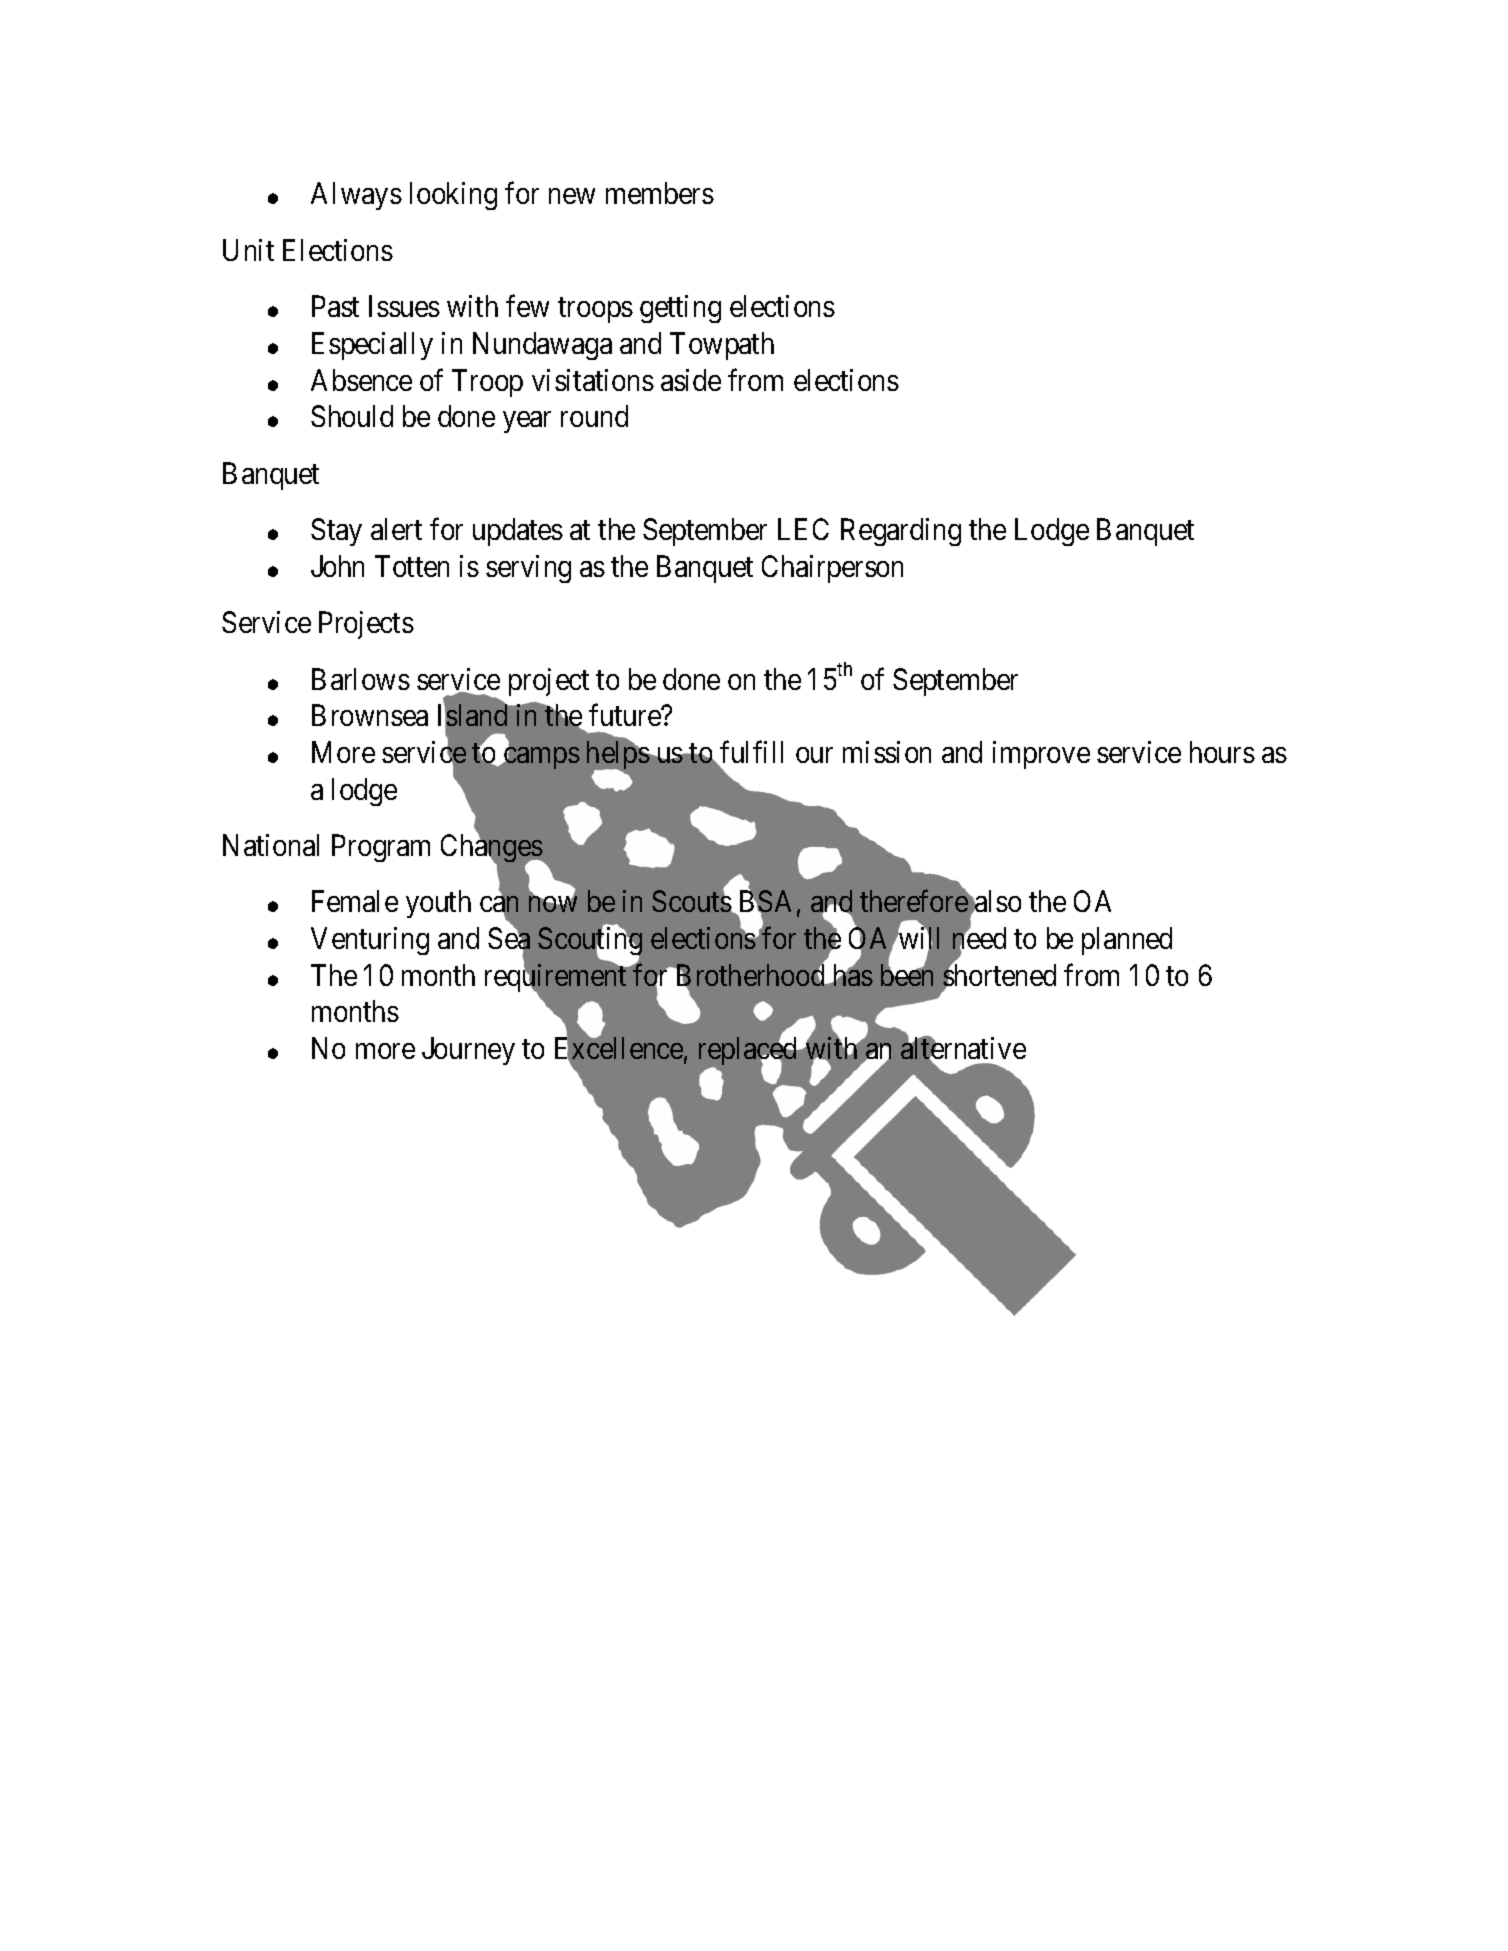 The image size is (1508, 1951). I want to click on getting, so click(680, 309).
